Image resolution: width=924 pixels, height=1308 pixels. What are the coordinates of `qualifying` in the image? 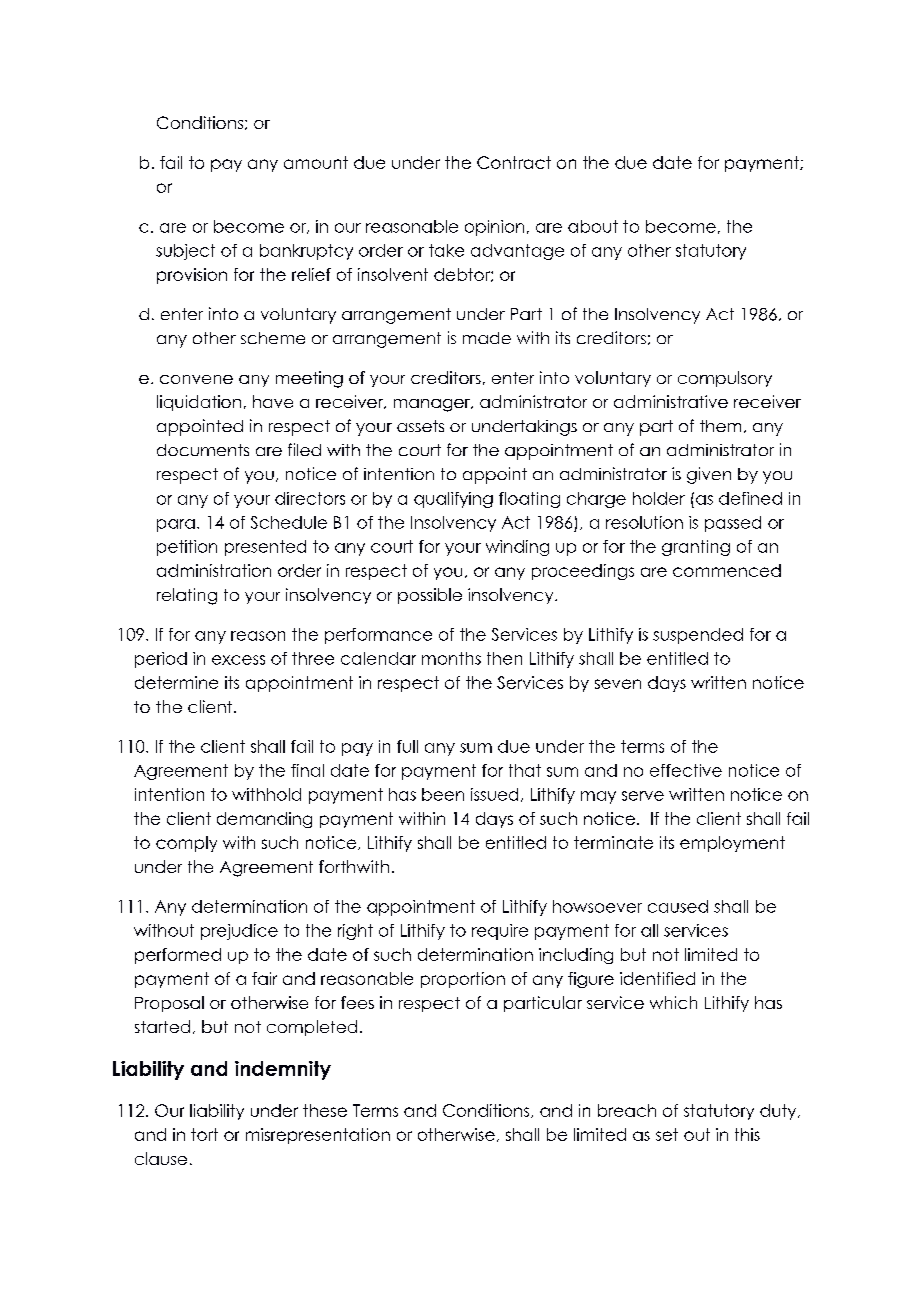 It's located at (453, 500).
